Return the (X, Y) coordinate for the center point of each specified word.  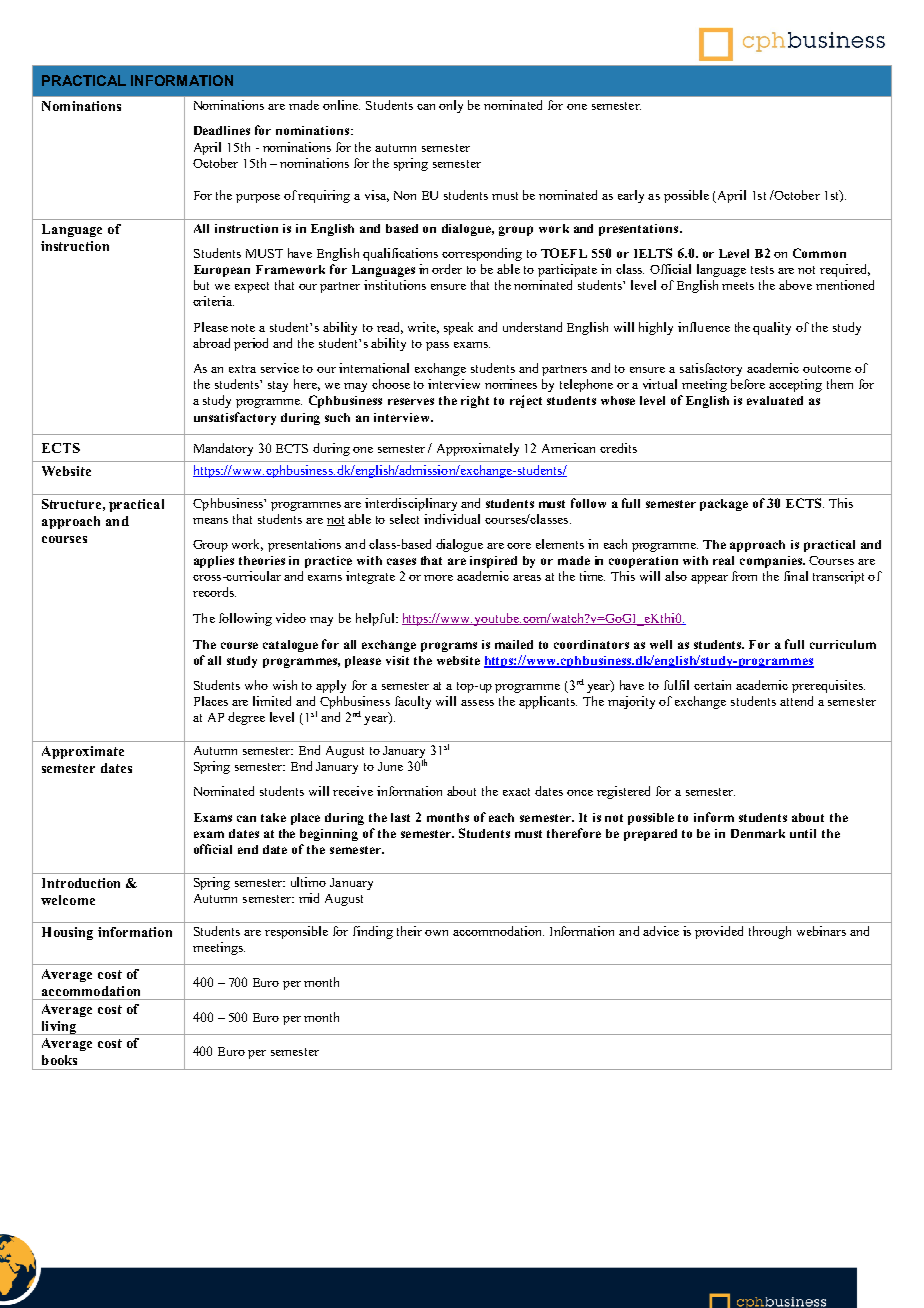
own (436, 933)
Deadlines (222, 130)
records (214, 592)
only (451, 106)
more (438, 578)
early (631, 196)
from (744, 576)
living (59, 1028)
